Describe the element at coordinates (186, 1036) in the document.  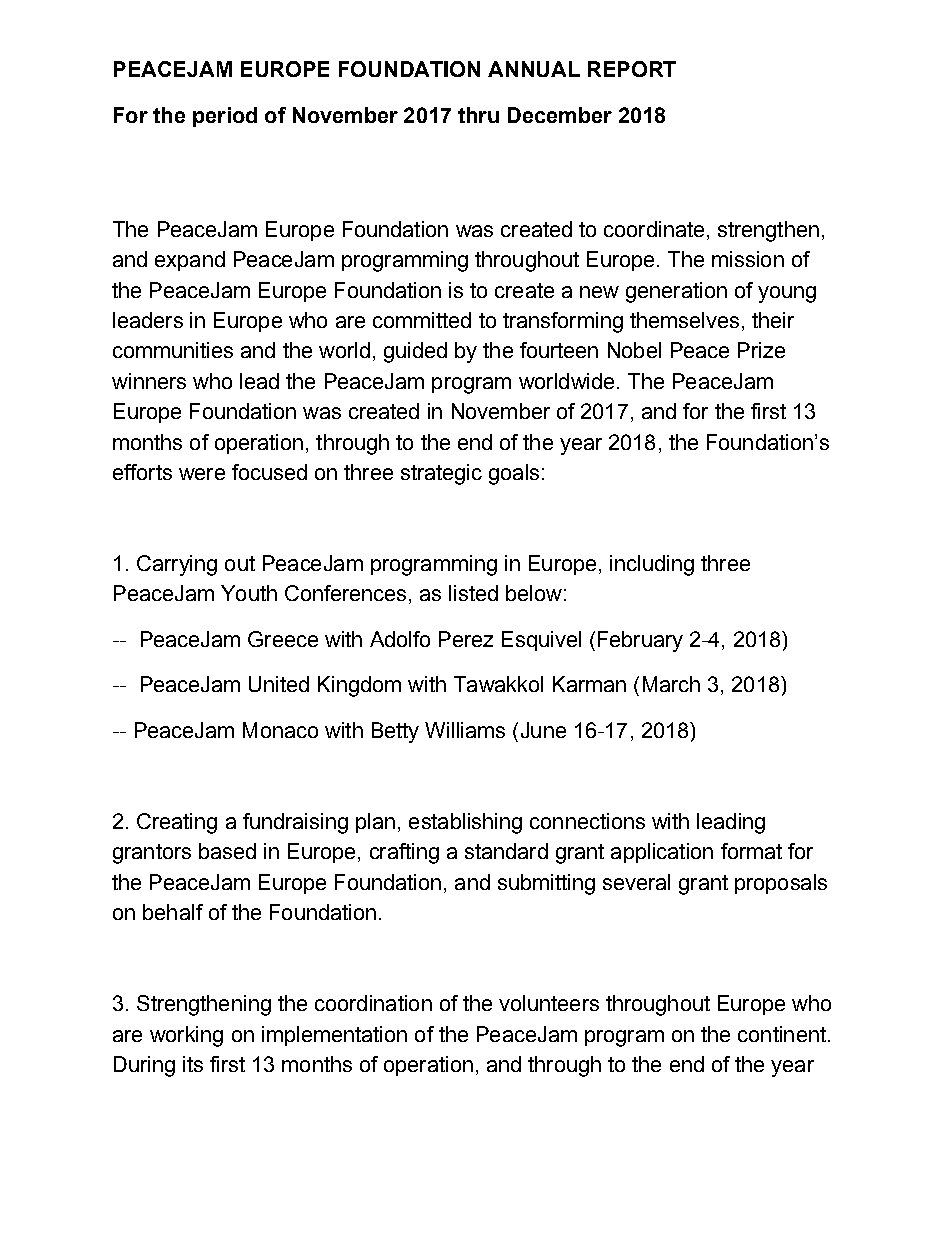
I see `working` at that location.
